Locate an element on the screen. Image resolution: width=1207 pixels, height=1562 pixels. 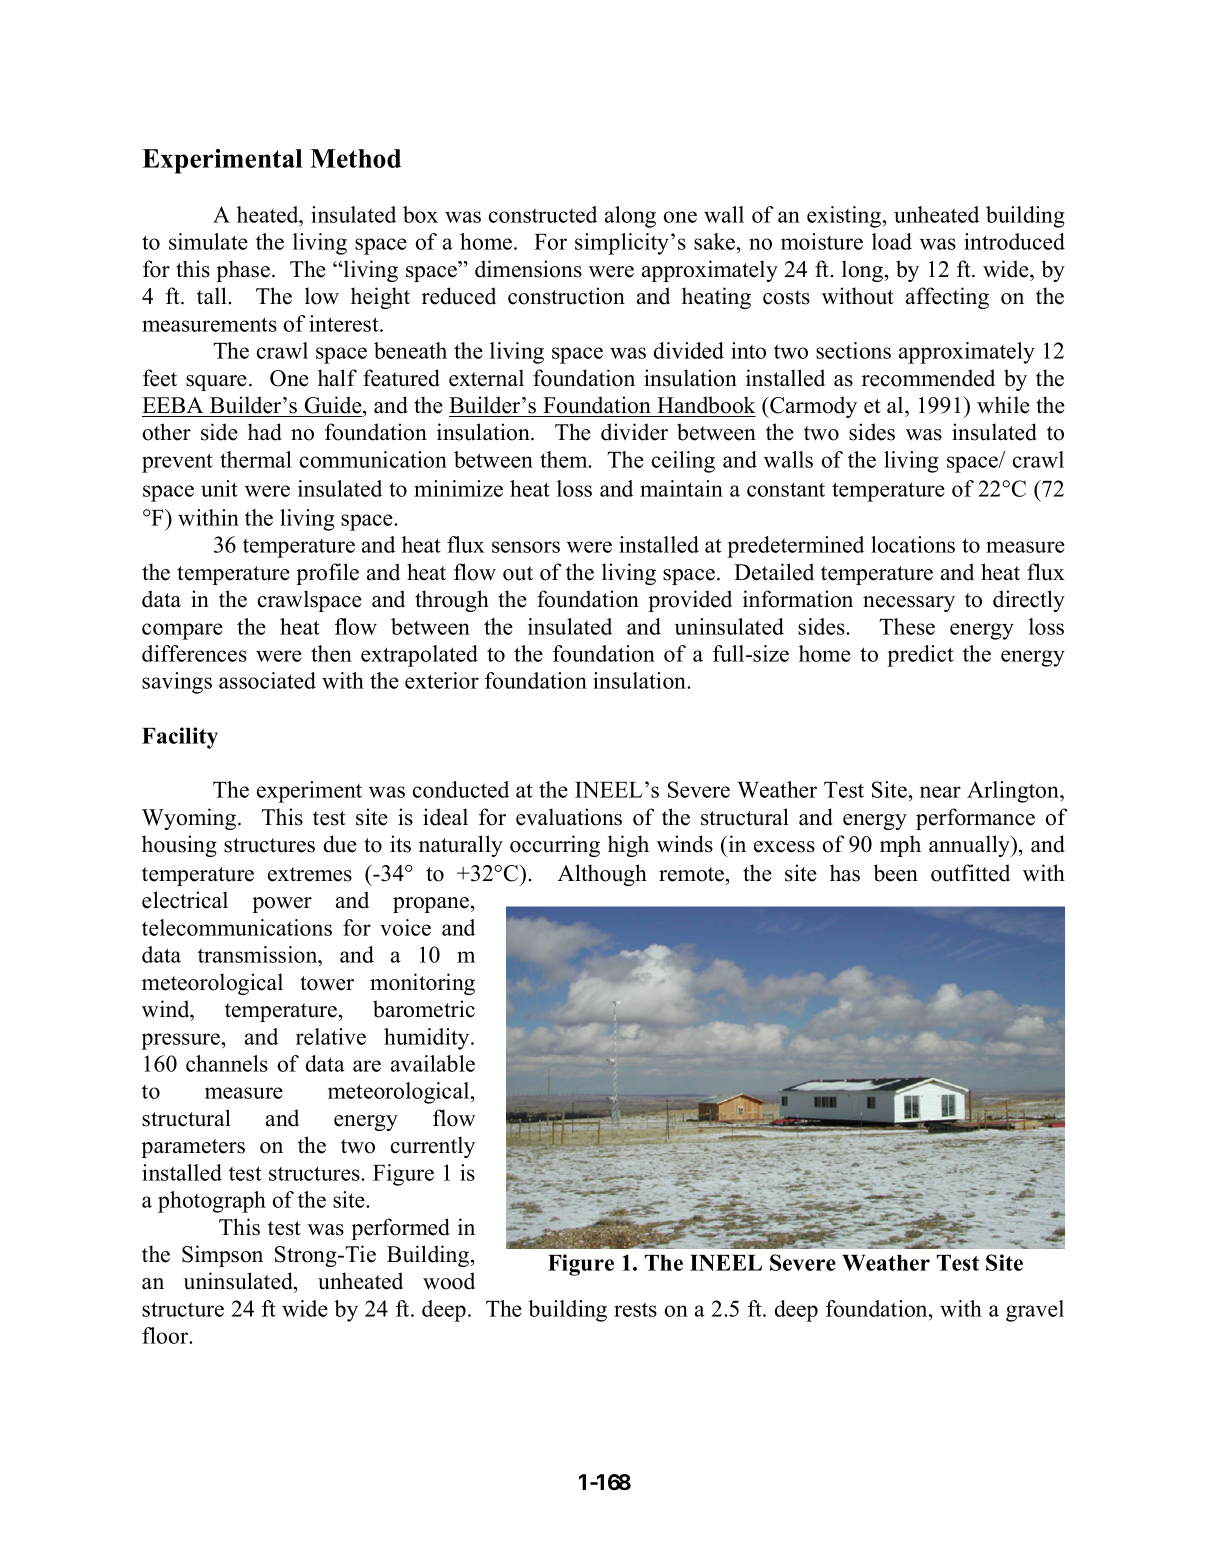
been is located at coordinates (896, 873).
